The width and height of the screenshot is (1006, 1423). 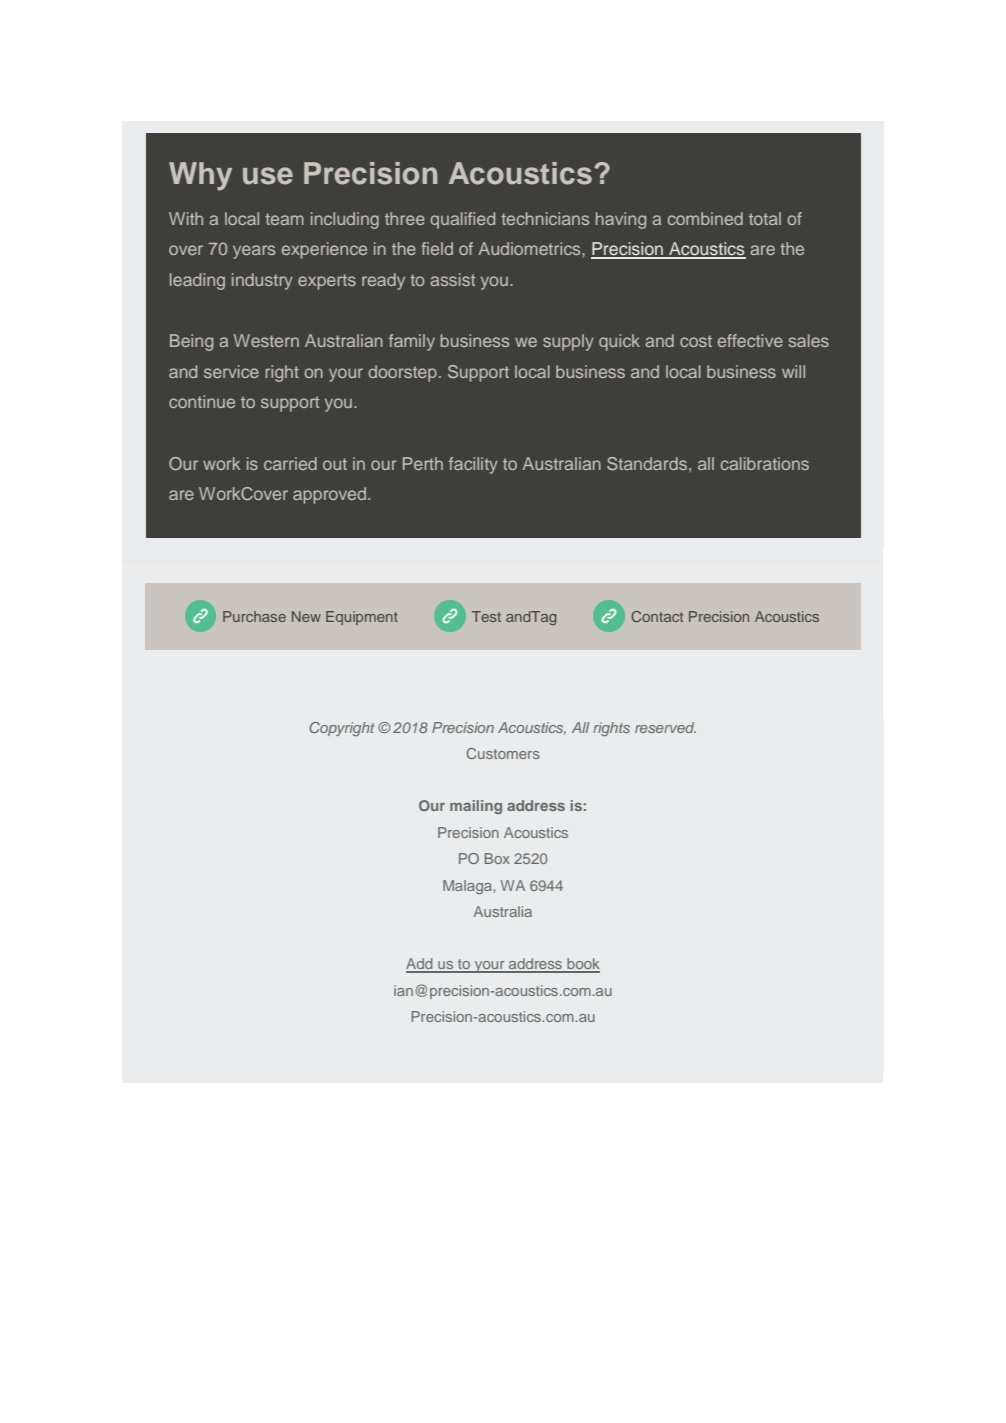 What do you see at coordinates (402, 373) in the screenshot?
I see `doorstep` at bounding box center [402, 373].
